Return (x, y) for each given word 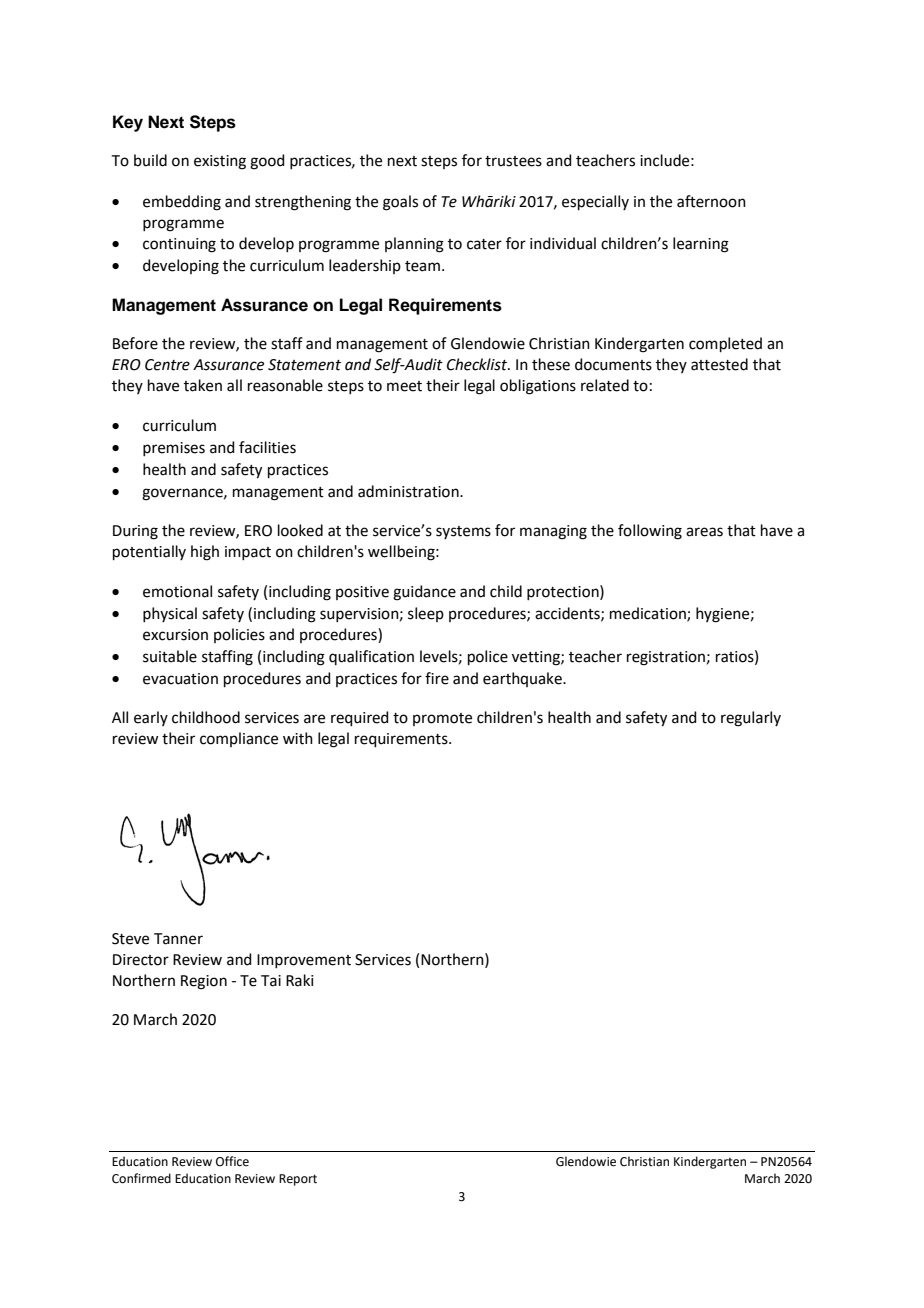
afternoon (711, 201)
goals (400, 203)
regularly (751, 719)
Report (298, 1180)
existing (220, 162)
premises (174, 449)
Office (232, 1161)
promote (442, 719)
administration (409, 491)
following (650, 532)
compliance (239, 739)
